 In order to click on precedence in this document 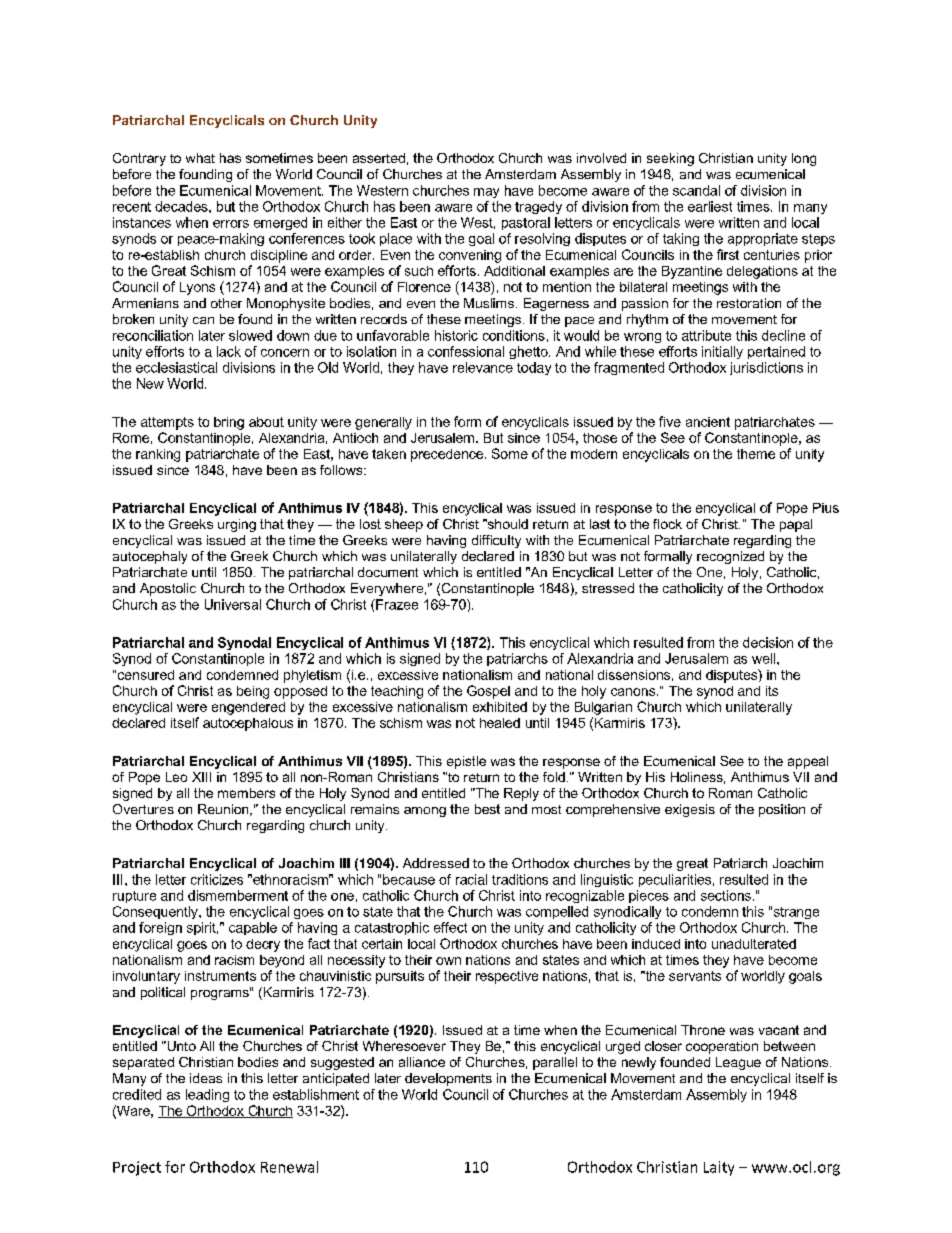, I will do `click(448, 455)`.
